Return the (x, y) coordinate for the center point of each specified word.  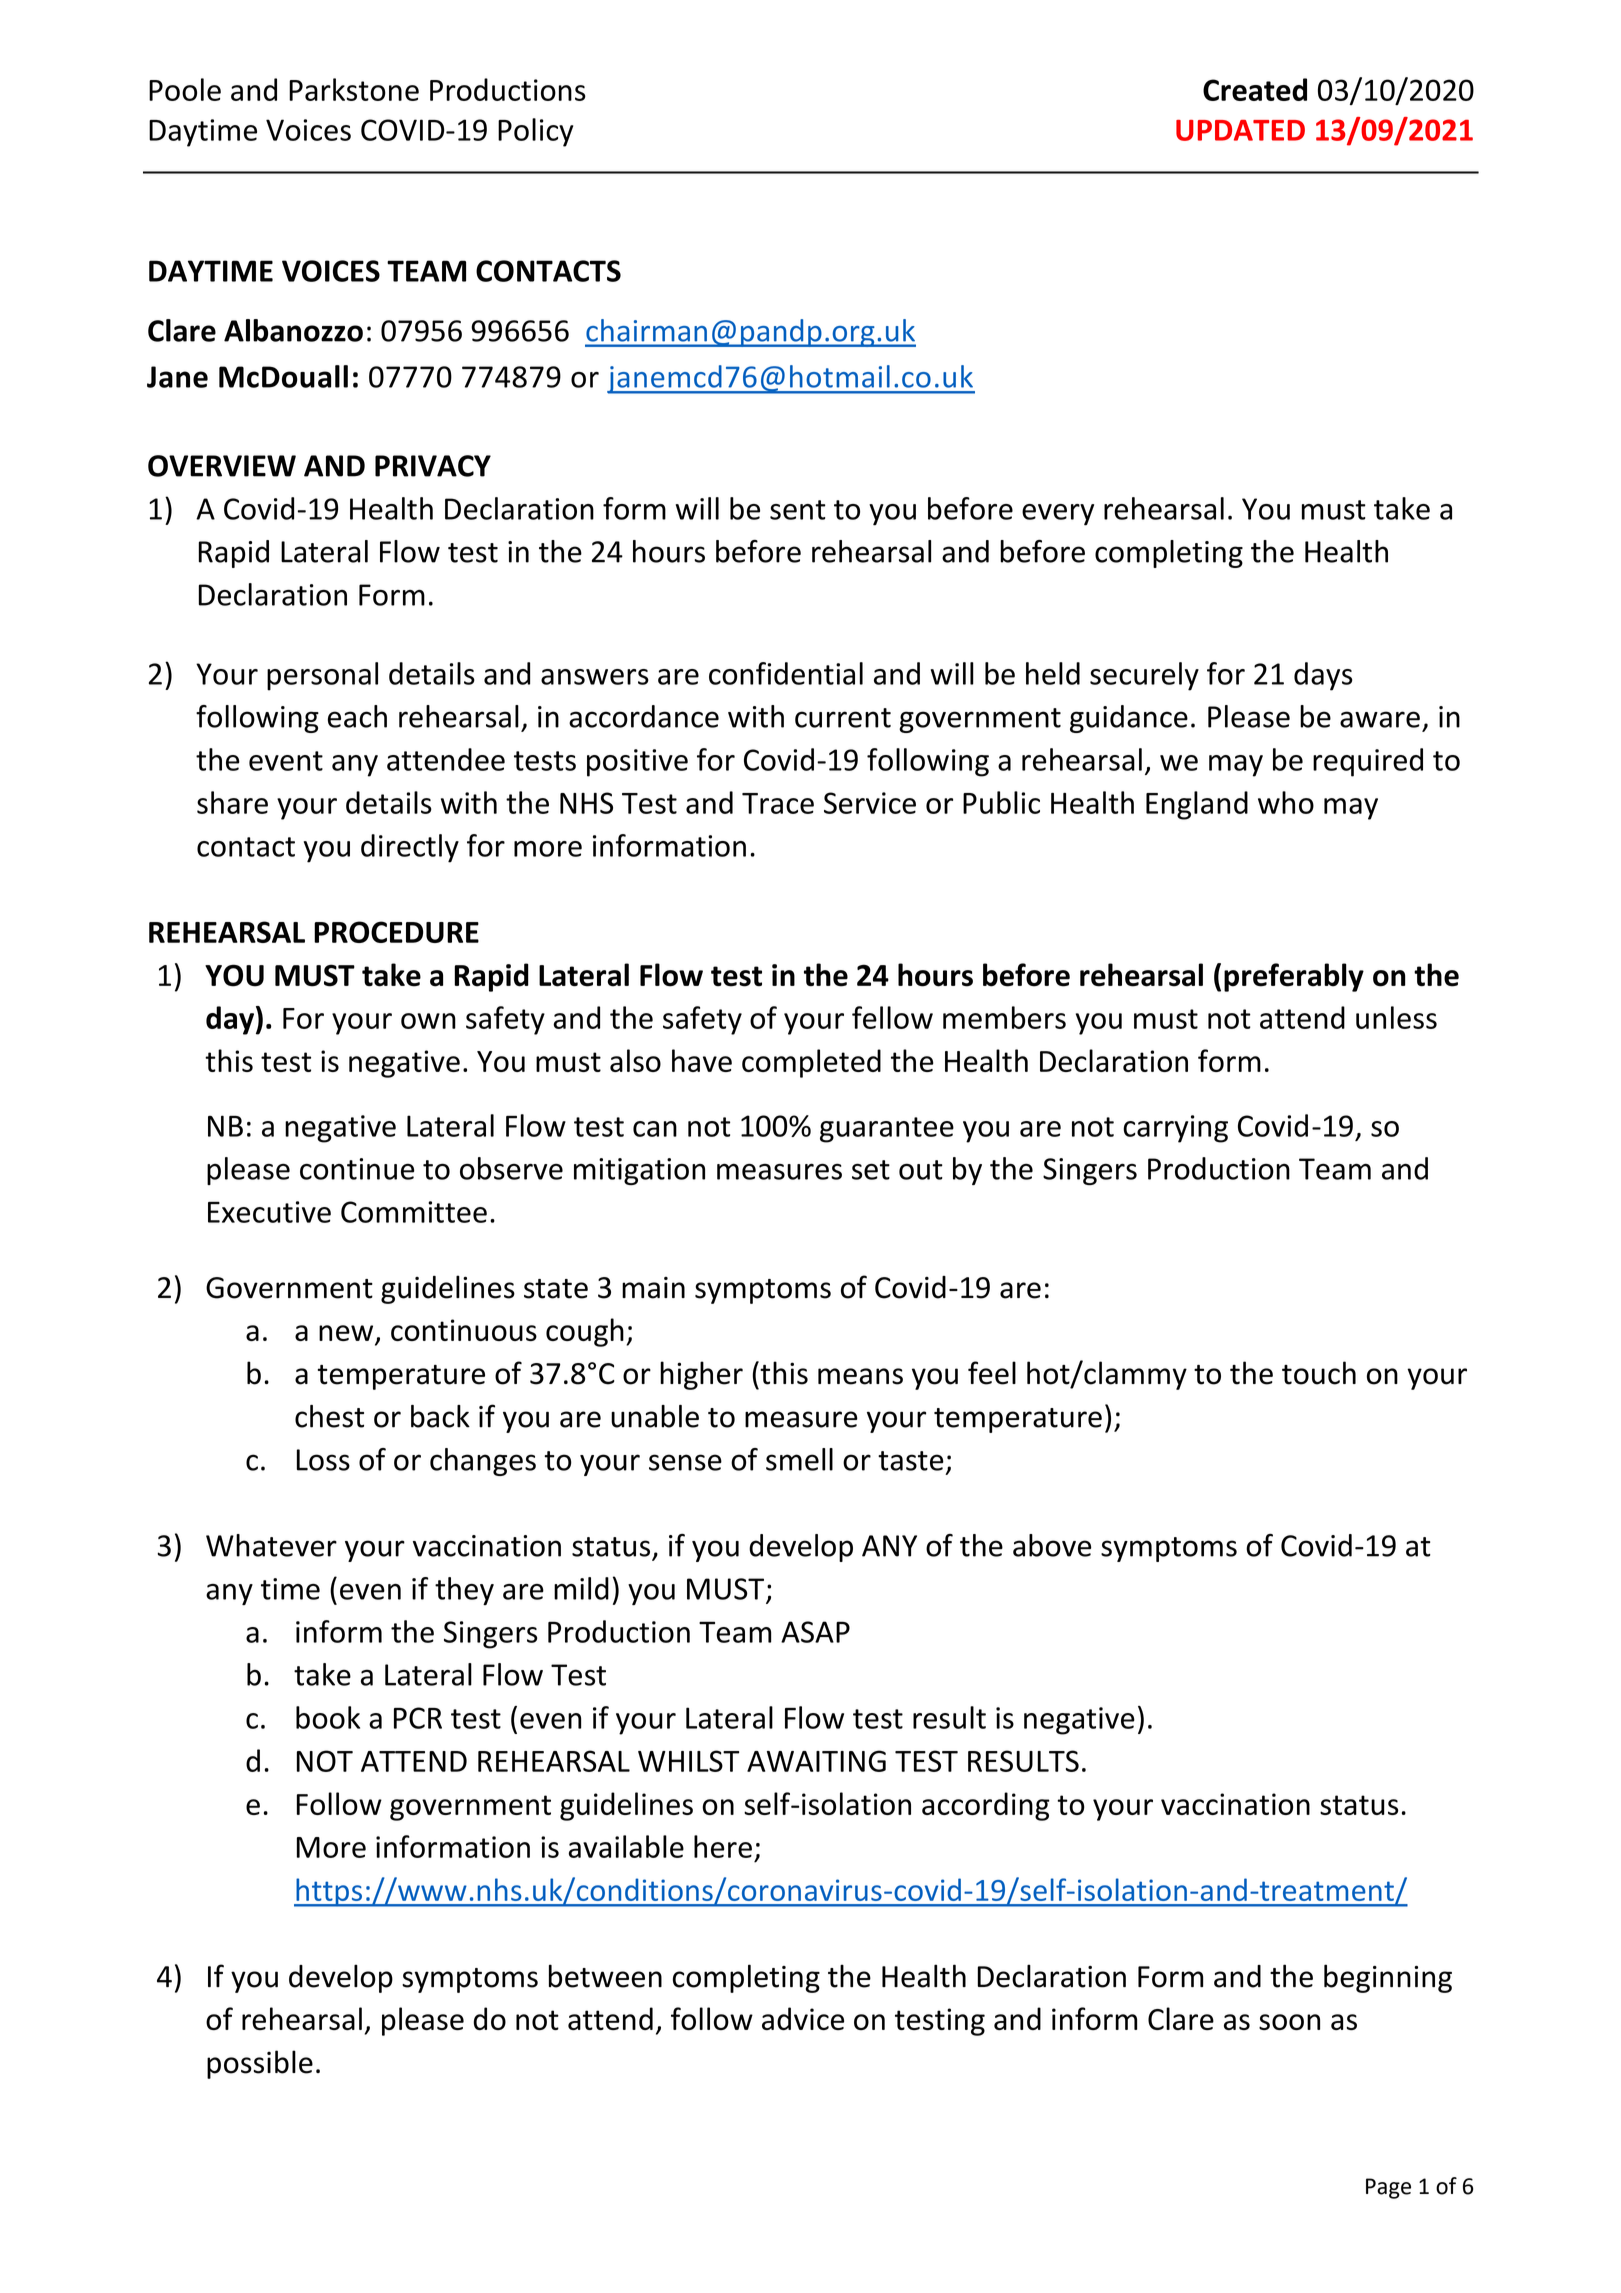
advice (803, 2018)
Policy (535, 132)
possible (260, 2064)
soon (1289, 2022)
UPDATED (1240, 130)
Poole (185, 89)
